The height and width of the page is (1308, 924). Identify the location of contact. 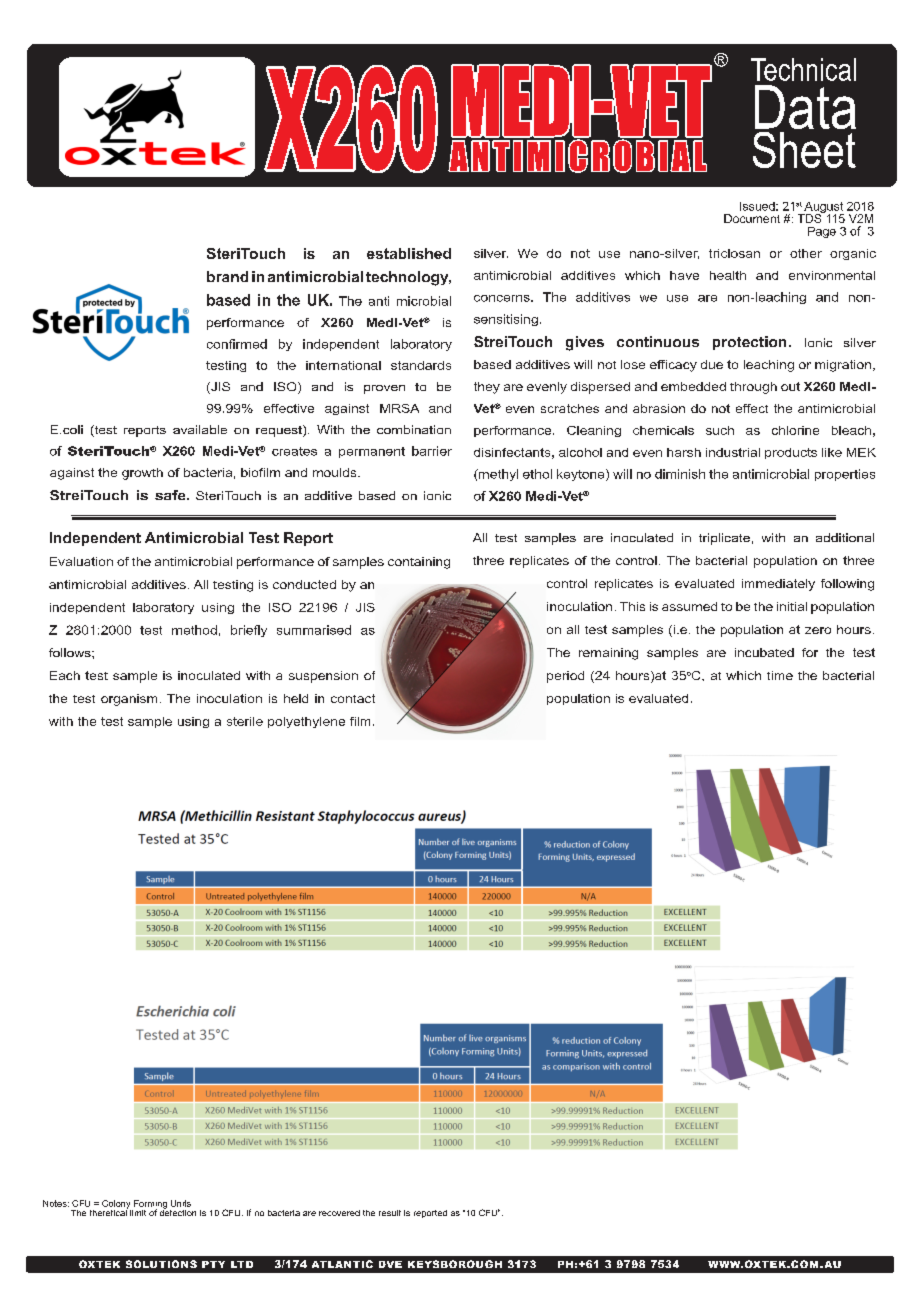
(353, 698).
